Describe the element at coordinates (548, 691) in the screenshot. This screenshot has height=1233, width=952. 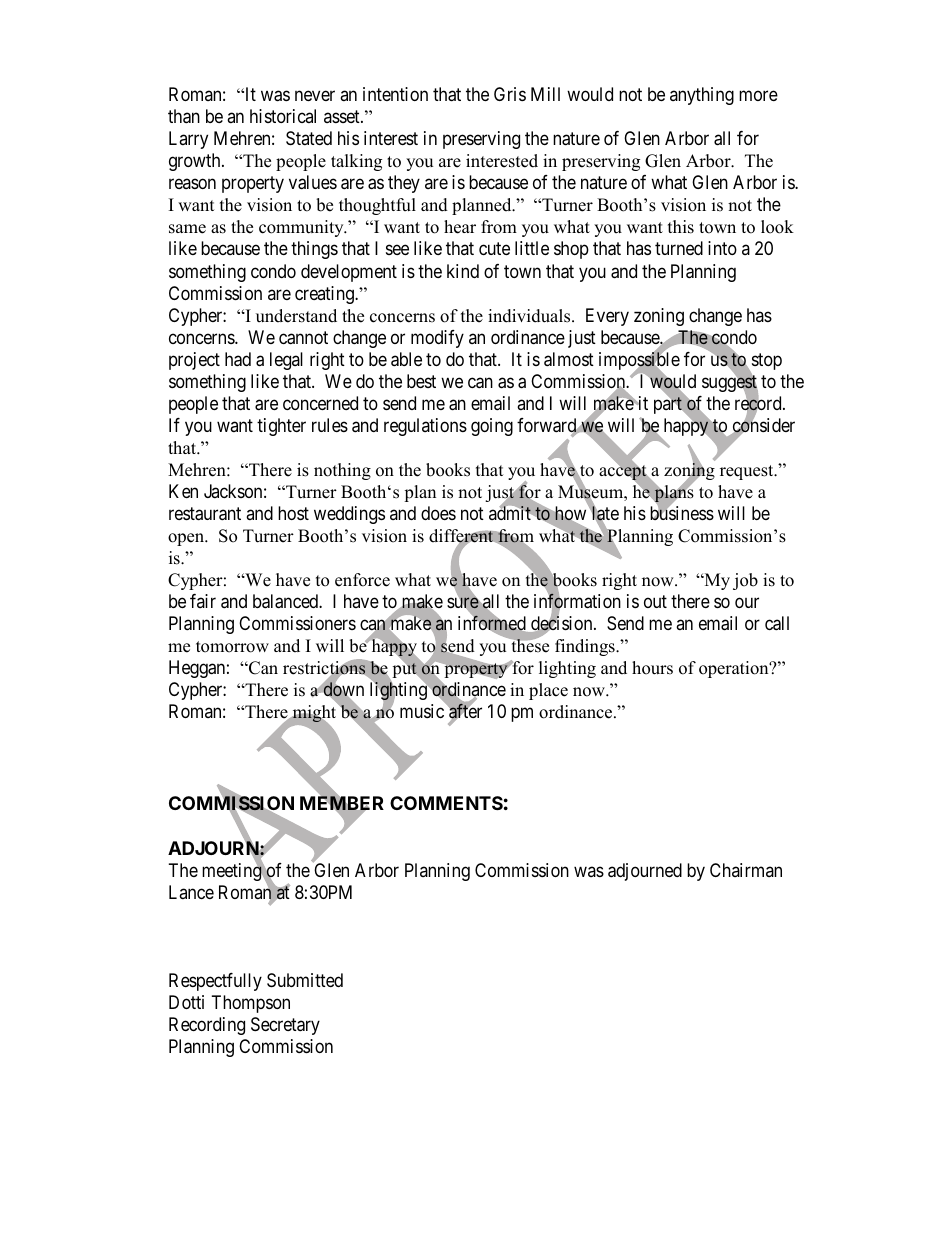
I see `place` at that location.
